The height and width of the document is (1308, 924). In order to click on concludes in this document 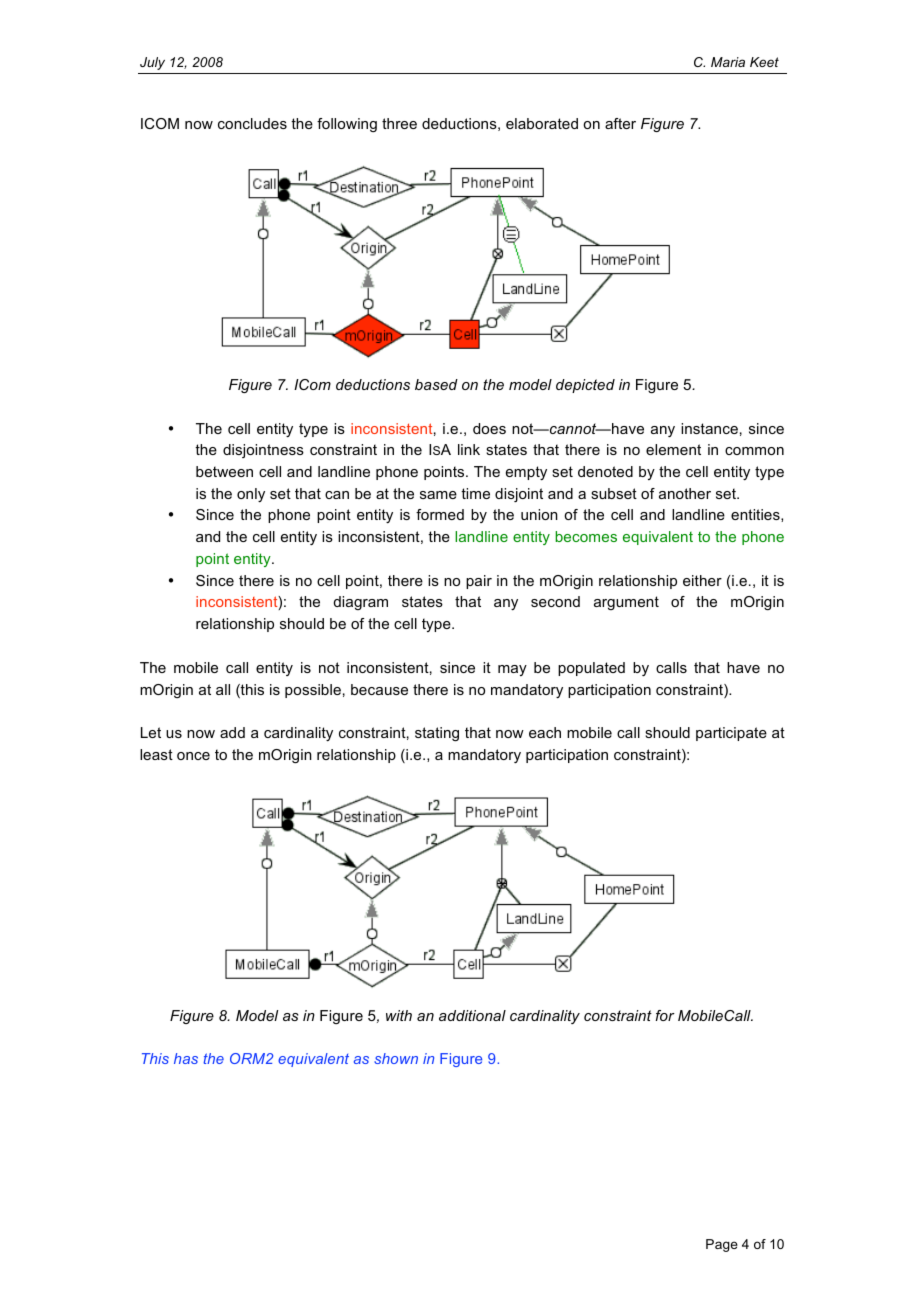, I will do `click(252, 123)`.
